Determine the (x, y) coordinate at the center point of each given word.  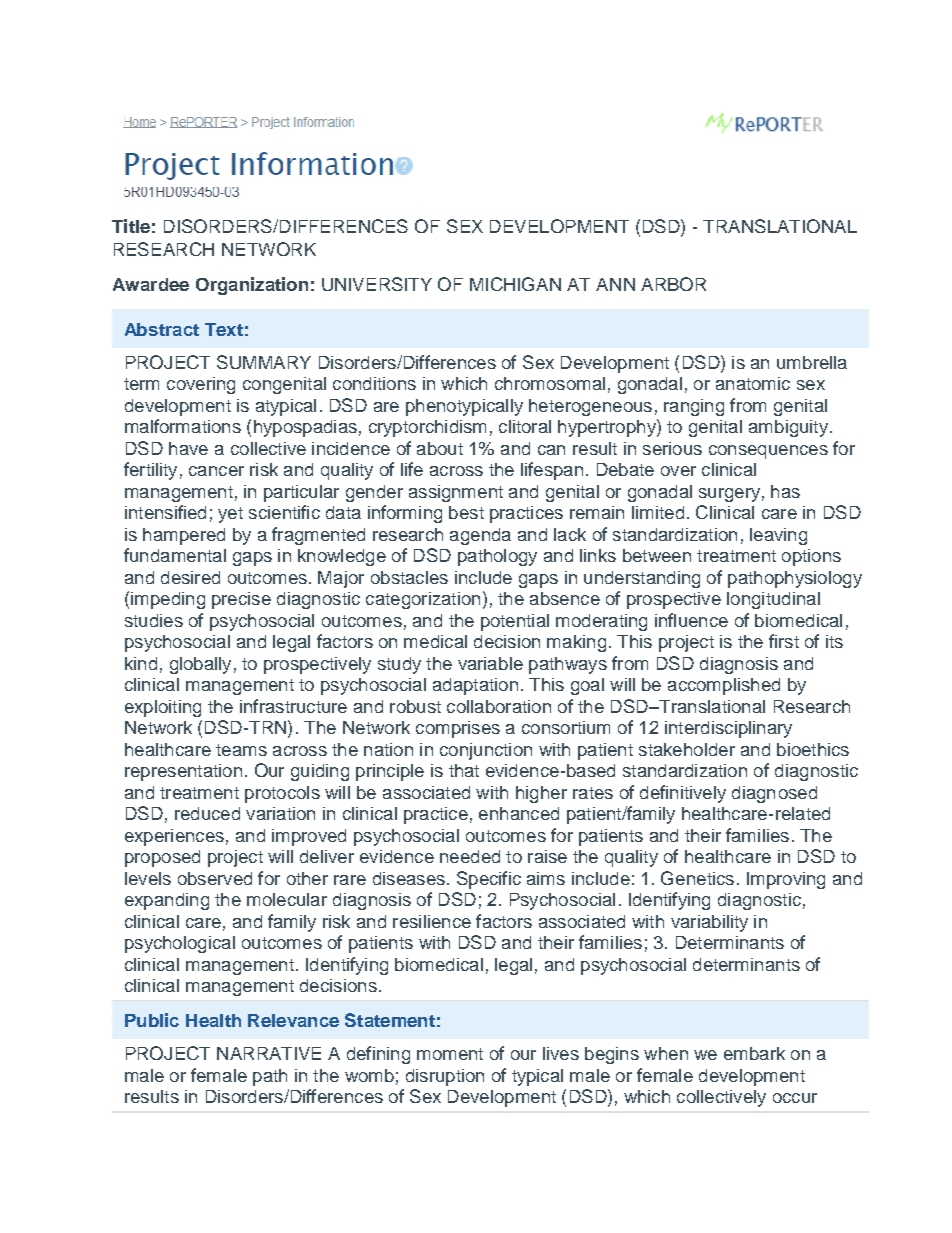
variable (490, 663)
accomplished (724, 686)
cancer (216, 471)
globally (200, 665)
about (440, 448)
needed (470, 856)
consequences (768, 452)
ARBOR (673, 284)
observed (215, 878)
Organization (252, 286)
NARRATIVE (269, 1053)
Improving (786, 880)
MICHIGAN (515, 284)
